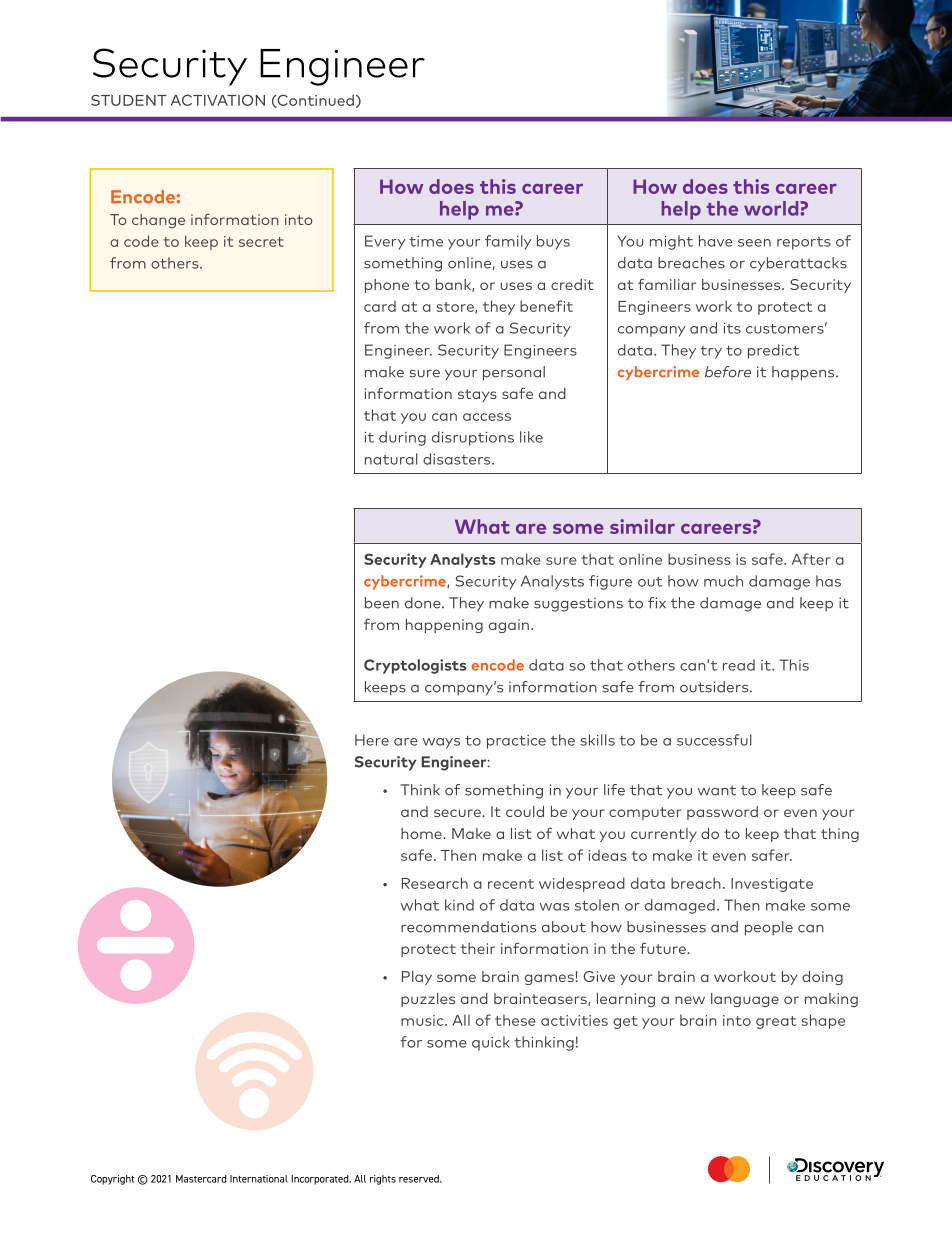 The height and width of the page is (1233, 952). What do you see at coordinates (508, 242) in the page?
I see `family` at bounding box center [508, 242].
